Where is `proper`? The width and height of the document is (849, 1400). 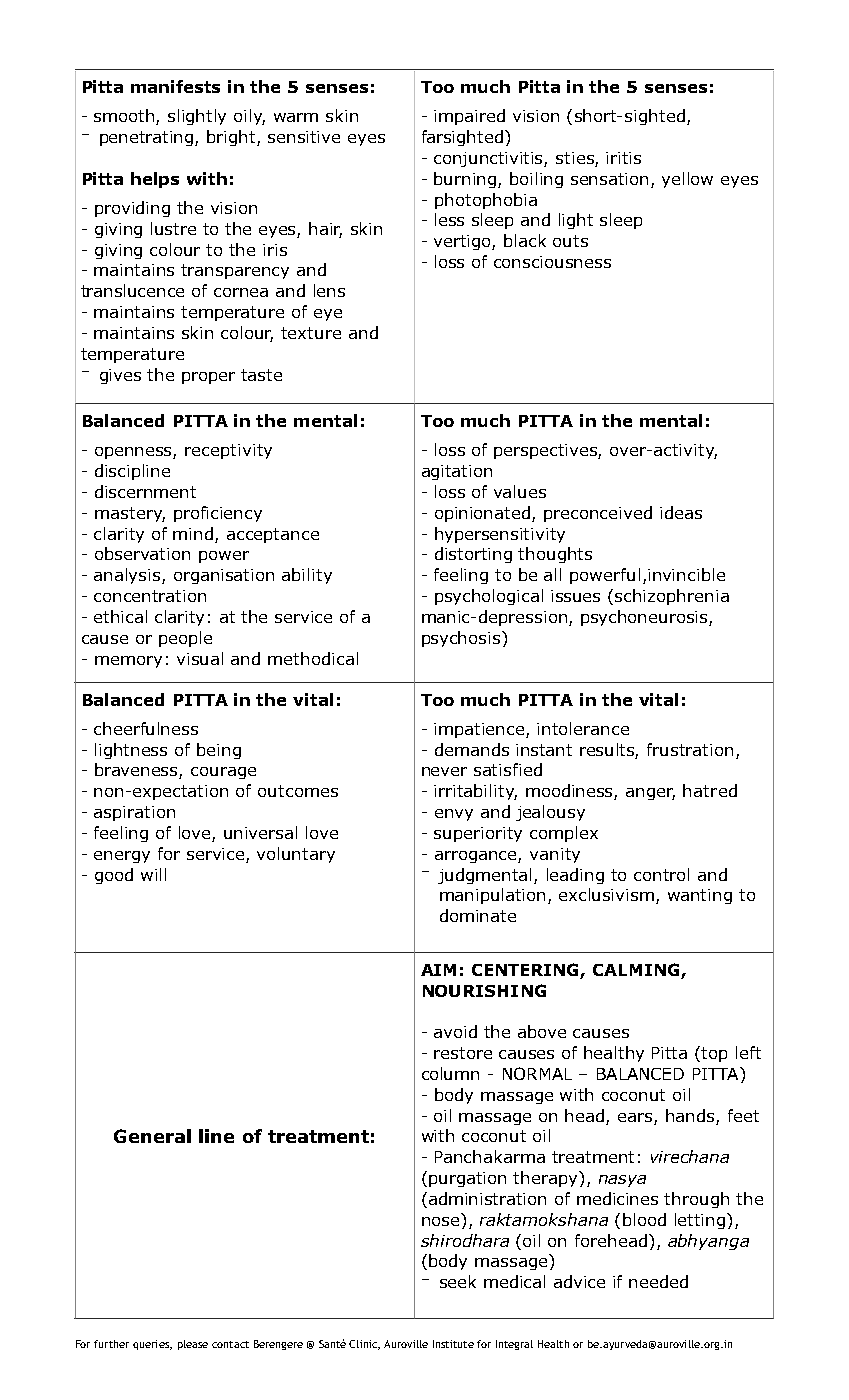 proper is located at coordinates (208, 378).
